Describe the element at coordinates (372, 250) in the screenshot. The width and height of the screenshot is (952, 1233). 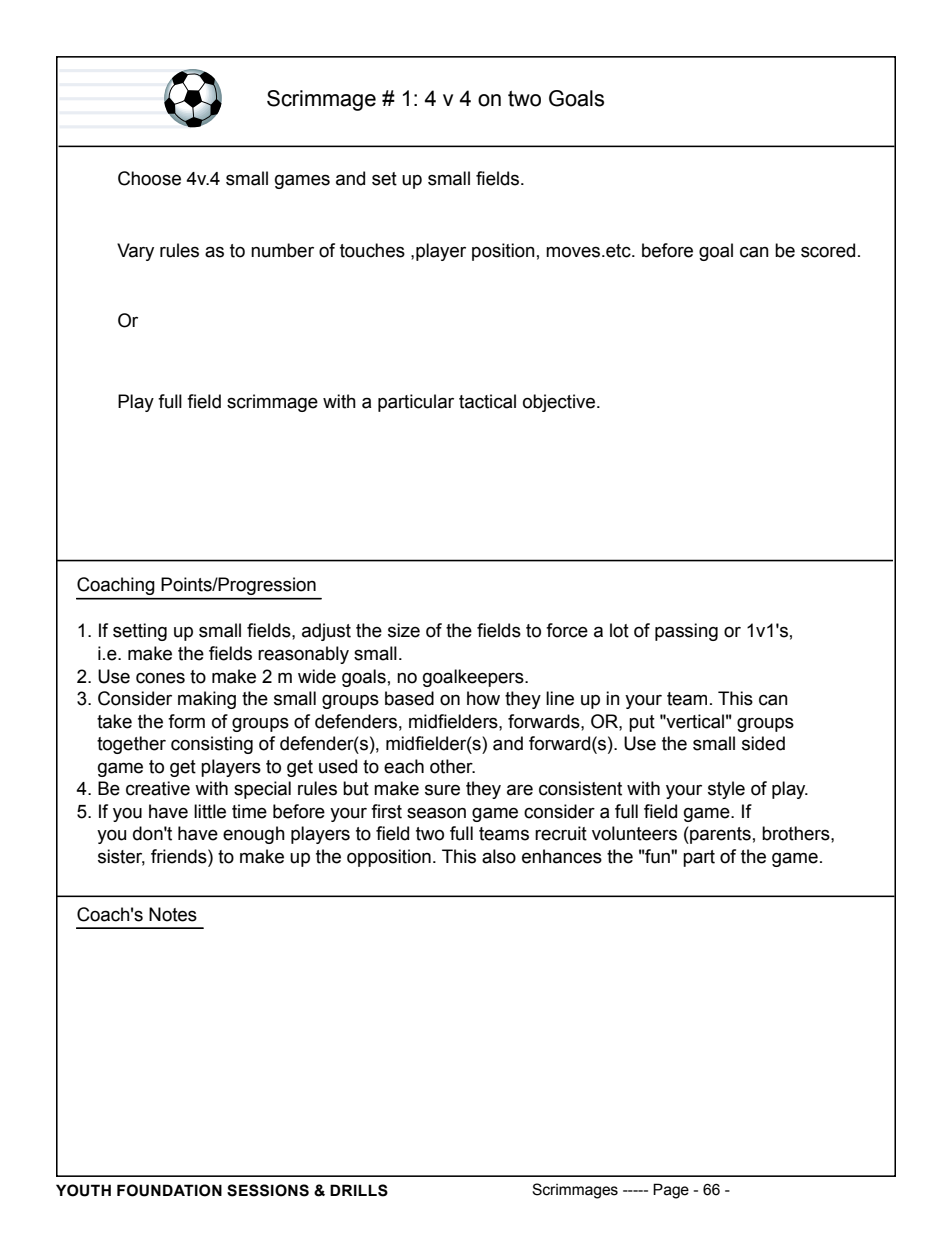
I see `touches` at that location.
